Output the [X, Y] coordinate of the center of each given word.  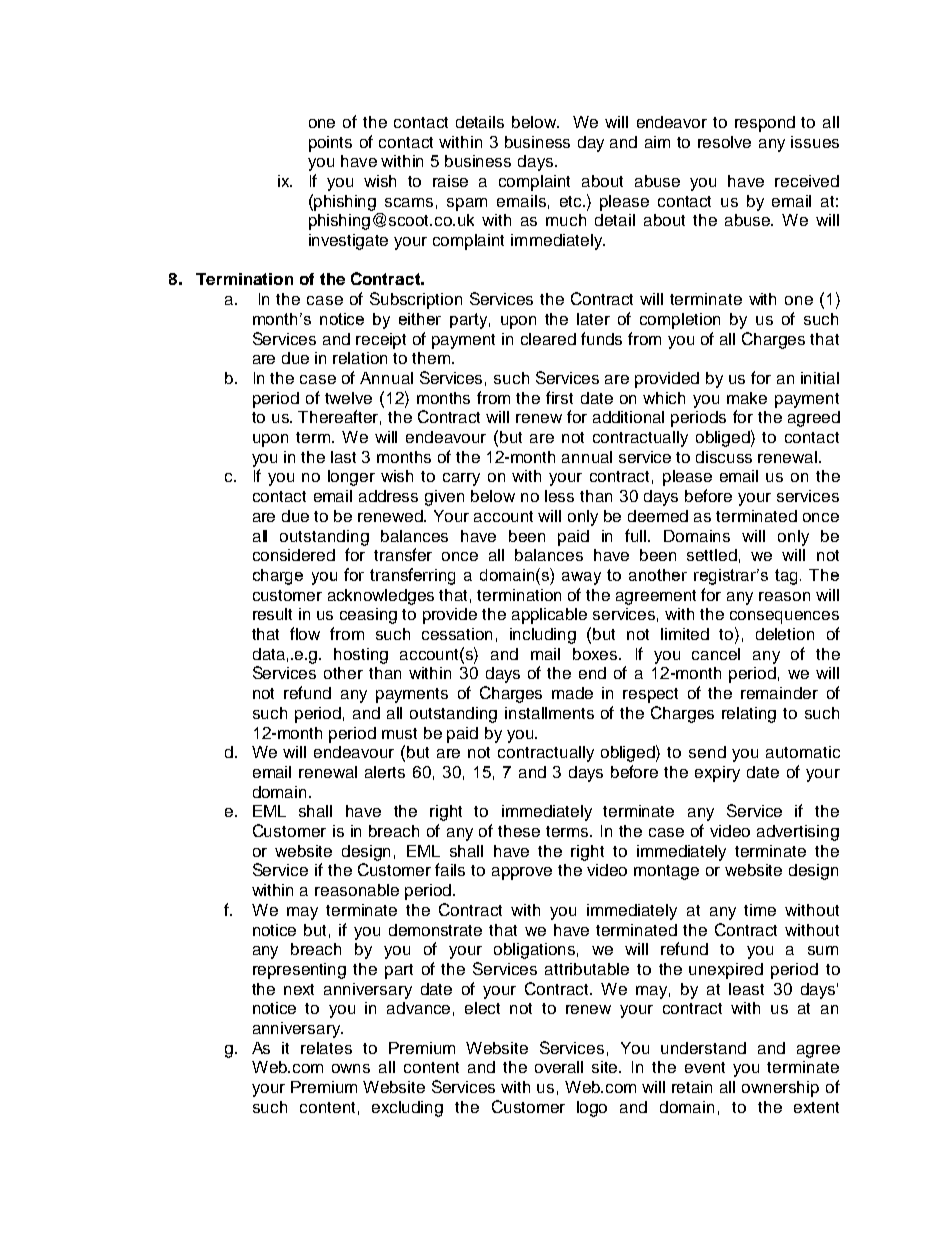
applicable [549, 616]
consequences [784, 617]
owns [351, 1068]
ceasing [368, 616]
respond [765, 124]
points [330, 144]
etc [572, 201]
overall [559, 1067]
